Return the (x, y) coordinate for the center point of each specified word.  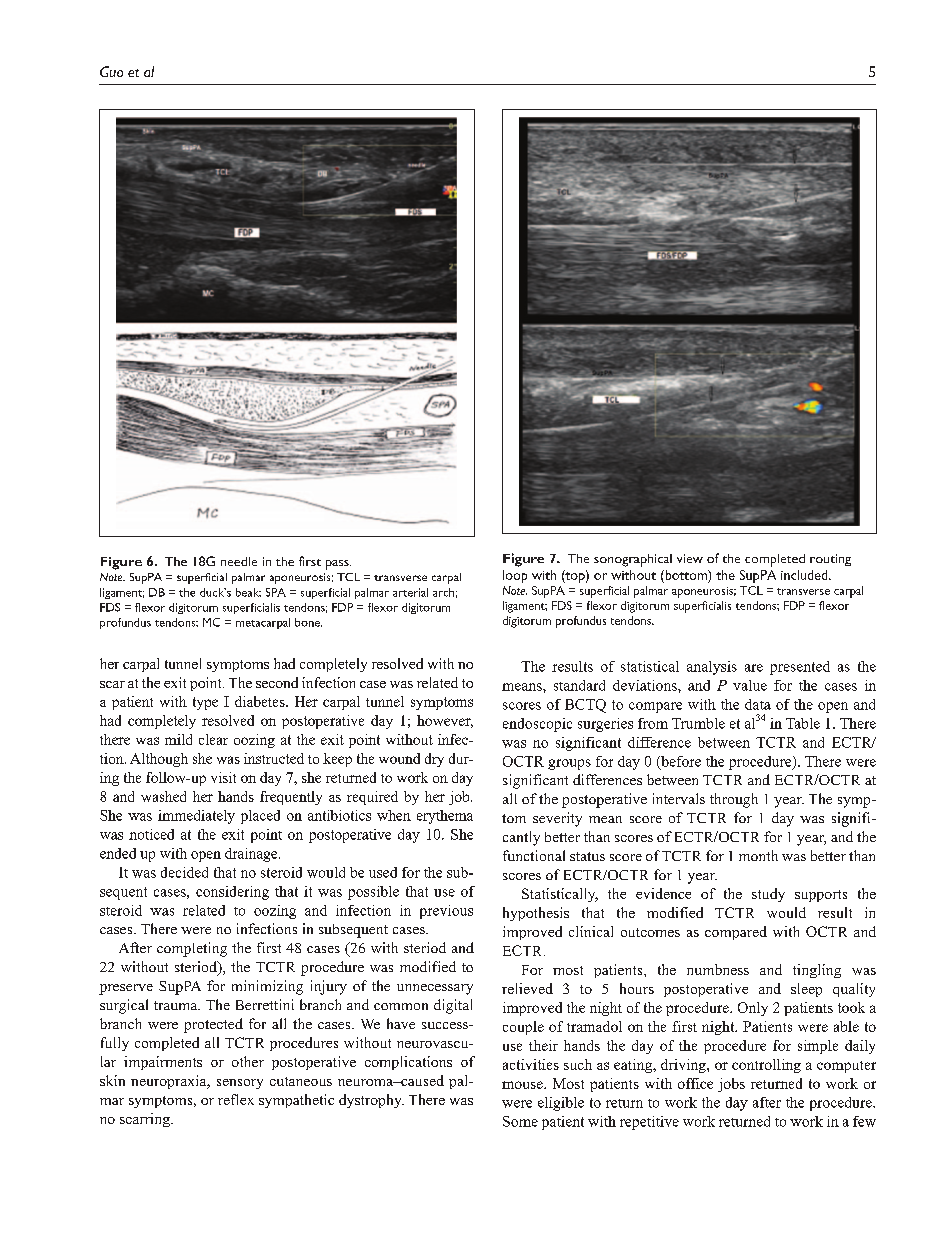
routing (830, 560)
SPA (276, 592)
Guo (111, 71)
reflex (236, 1099)
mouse (523, 1085)
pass (338, 565)
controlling (766, 1066)
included (805, 575)
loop (515, 576)
